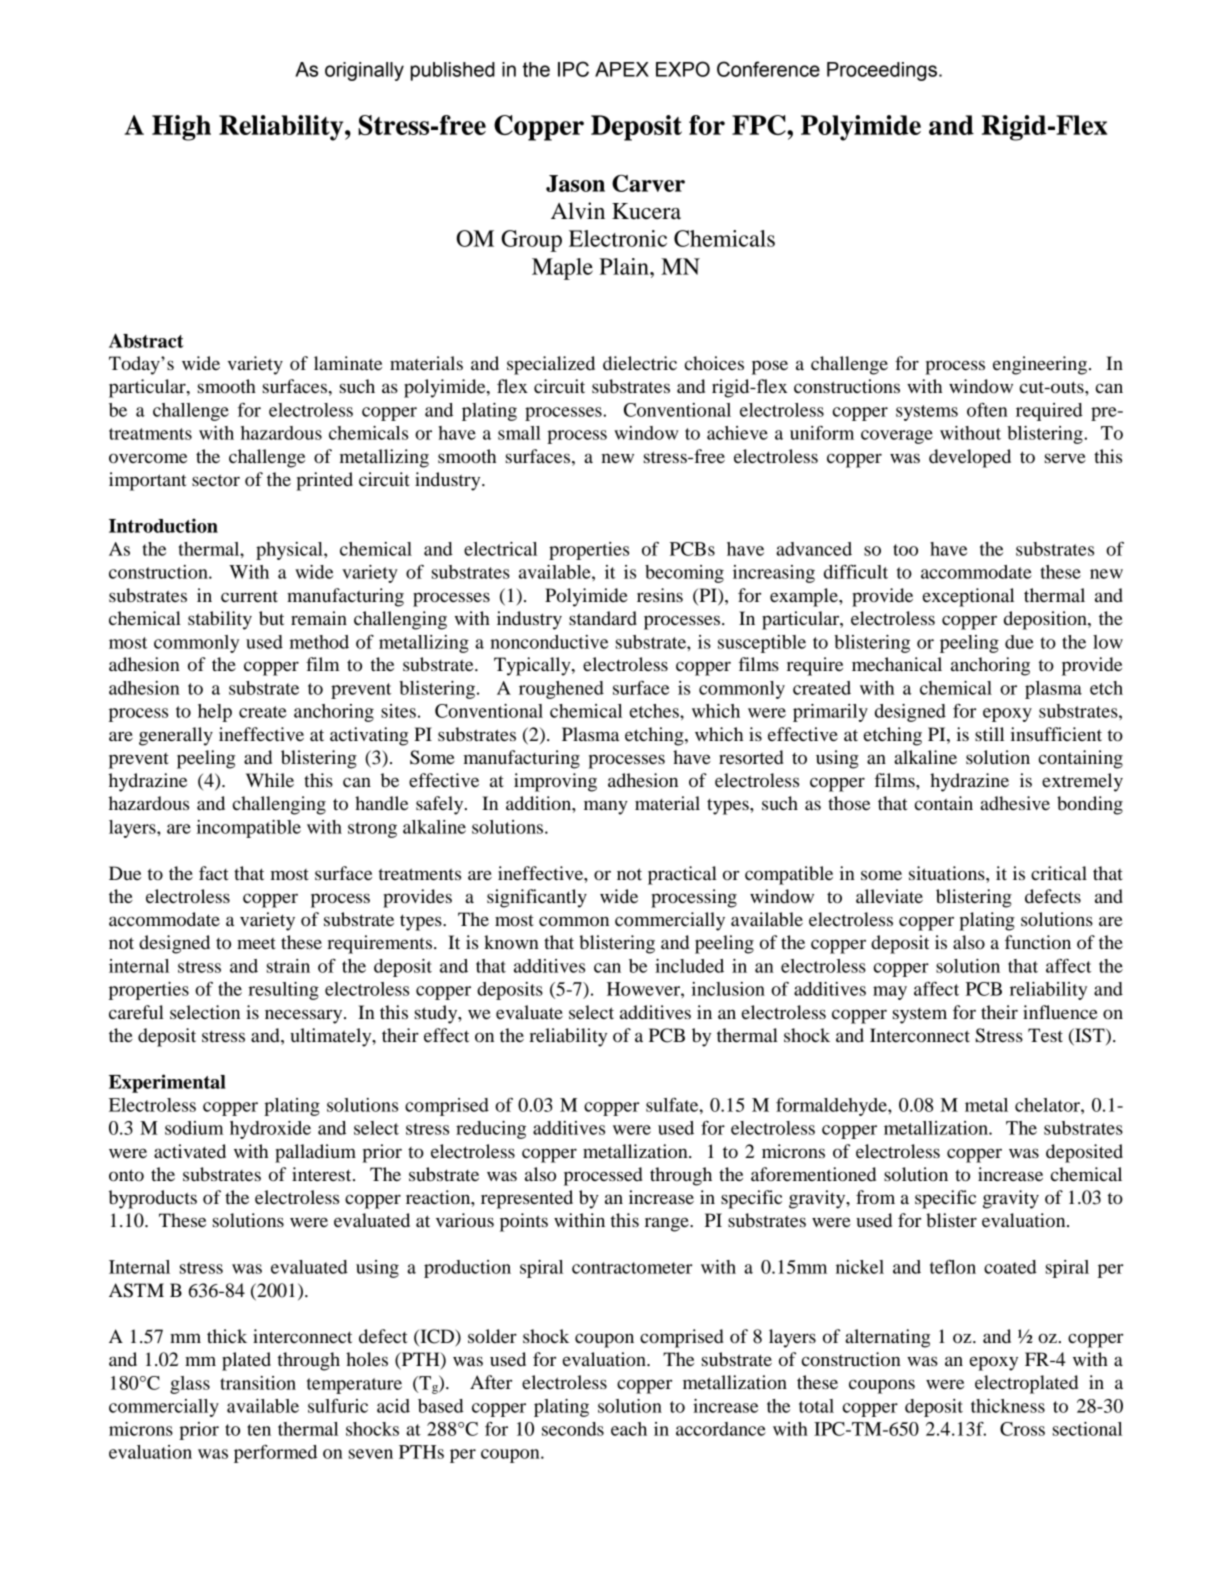 This document has height=1595, width=1232. What do you see at coordinates (606, 807) in the document?
I see `many` at bounding box center [606, 807].
